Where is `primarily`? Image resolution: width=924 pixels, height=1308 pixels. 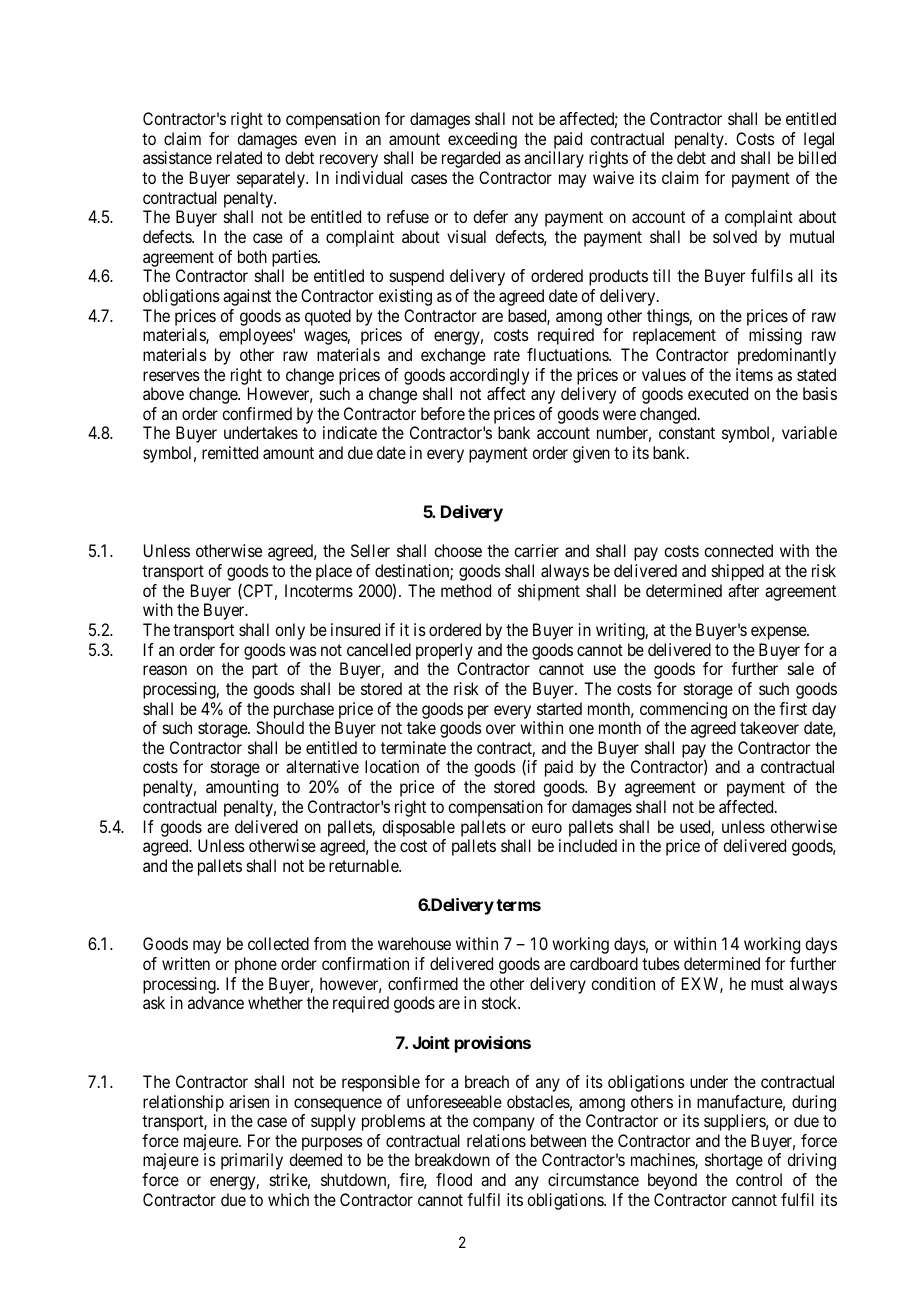 primarily is located at coordinates (252, 1161).
